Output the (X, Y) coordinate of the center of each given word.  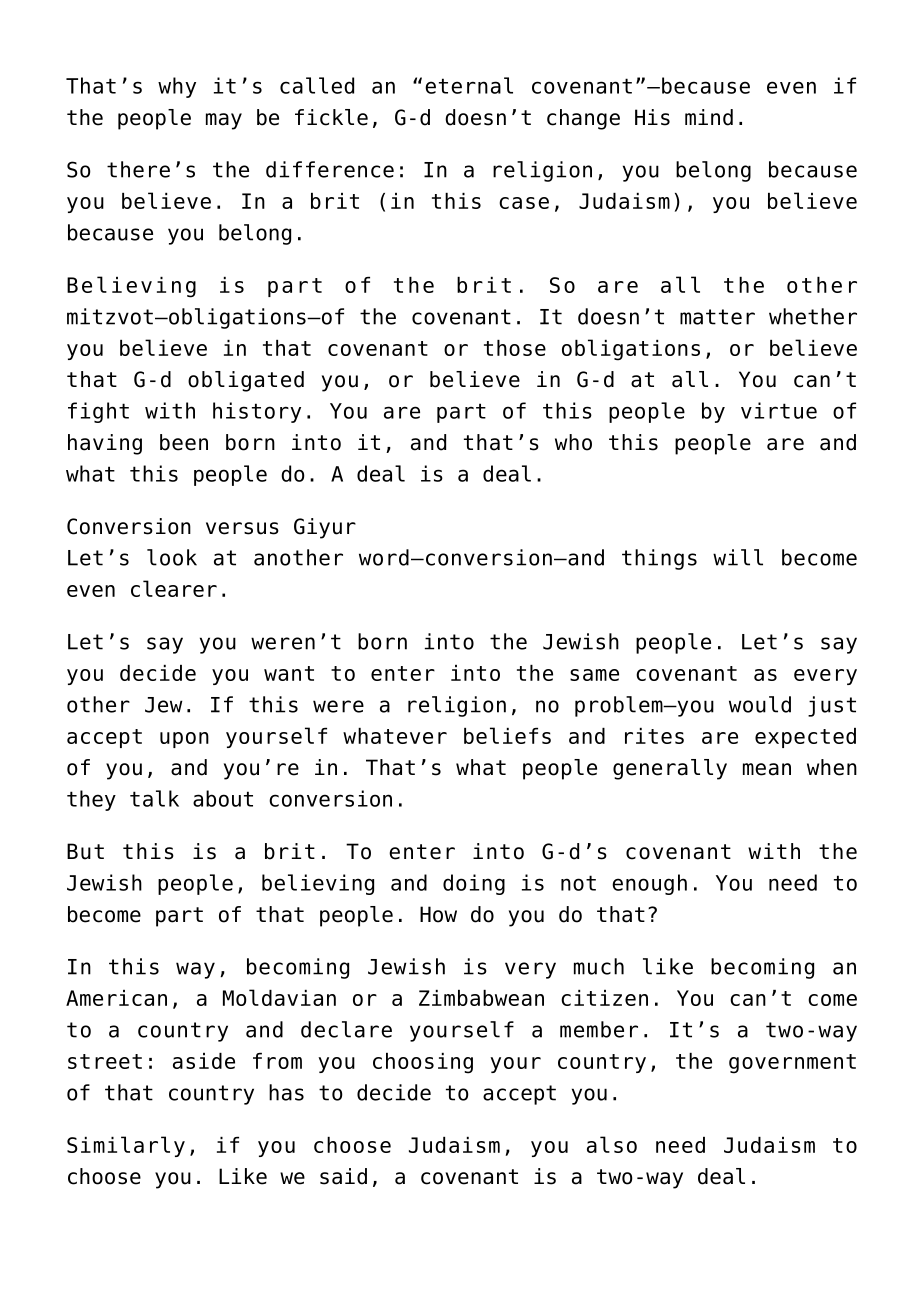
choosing (423, 1063)
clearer (174, 588)
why (177, 87)
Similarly (126, 1146)
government (792, 1064)
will (738, 557)
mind (709, 117)
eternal (469, 85)
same (594, 675)
